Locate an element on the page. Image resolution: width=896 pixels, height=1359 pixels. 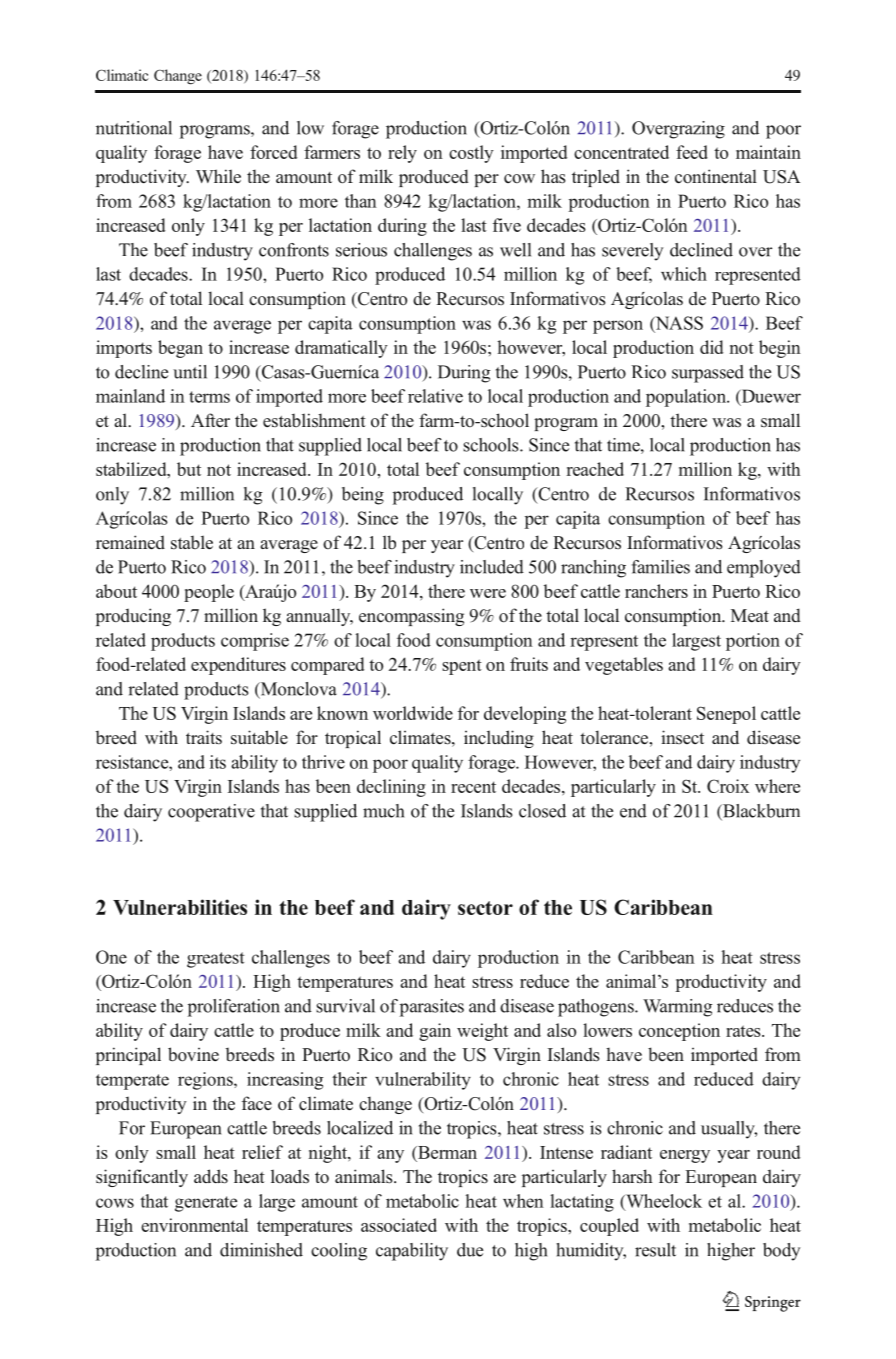
sector is located at coordinates (485, 908).
